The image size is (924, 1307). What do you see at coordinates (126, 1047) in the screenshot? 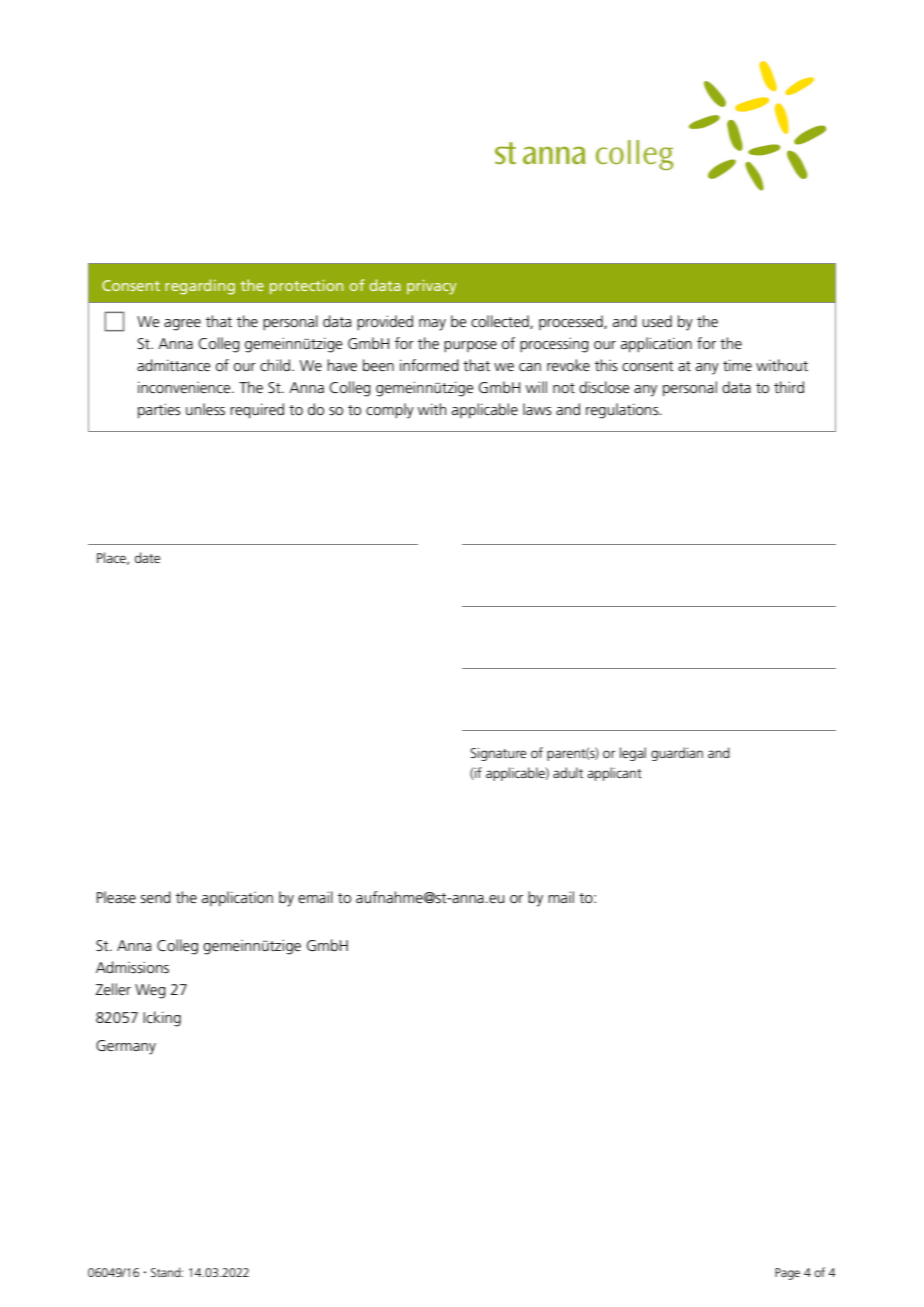
I see `Germany` at bounding box center [126, 1047].
